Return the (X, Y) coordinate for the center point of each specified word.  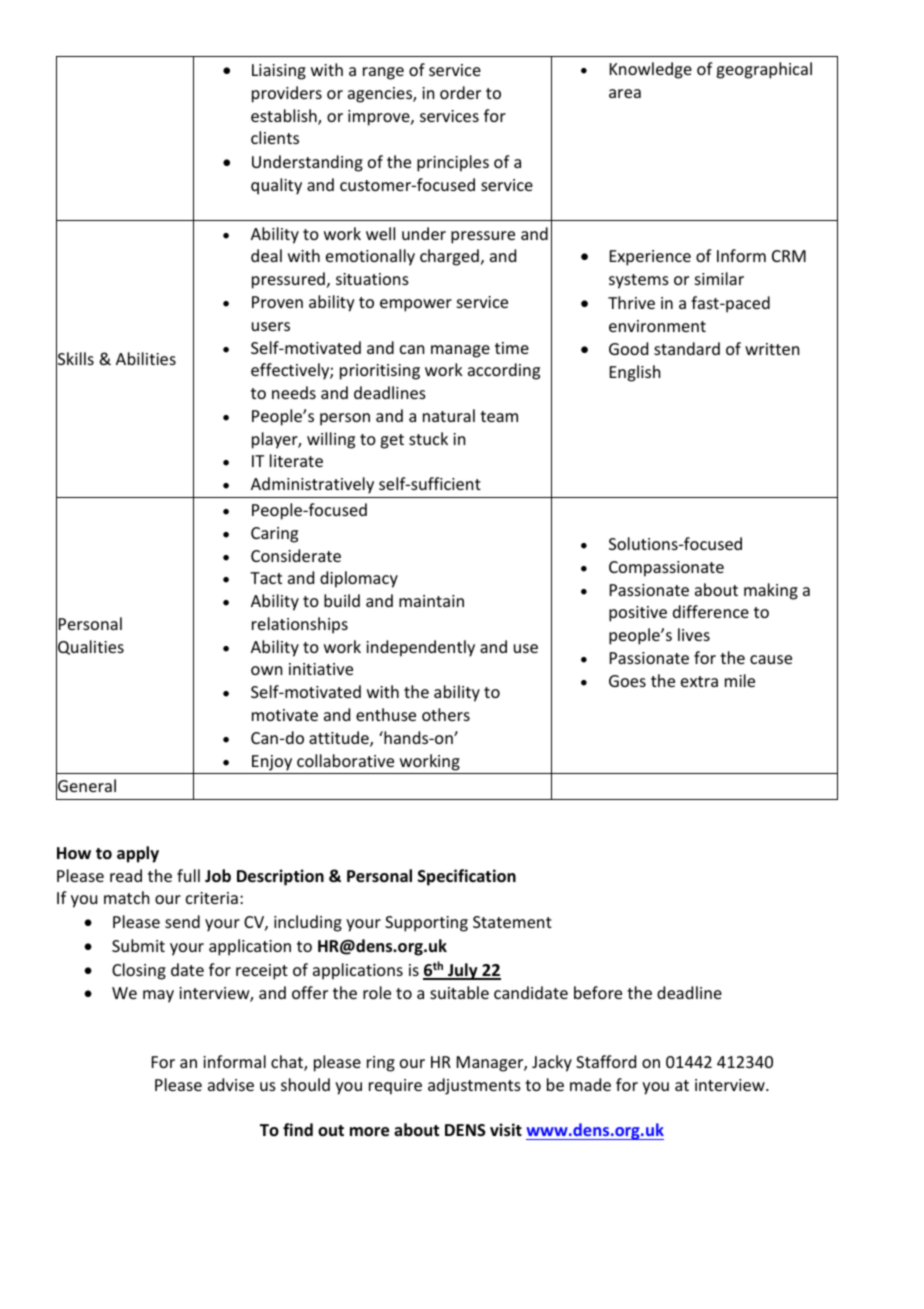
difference (711, 611)
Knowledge (651, 70)
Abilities (146, 358)
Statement (512, 922)
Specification (467, 877)
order (460, 92)
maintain (431, 601)
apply (138, 854)
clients (275, 137)
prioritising (380, 372)
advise (231, 1084)
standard (687, 348)
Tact (266, 578)
